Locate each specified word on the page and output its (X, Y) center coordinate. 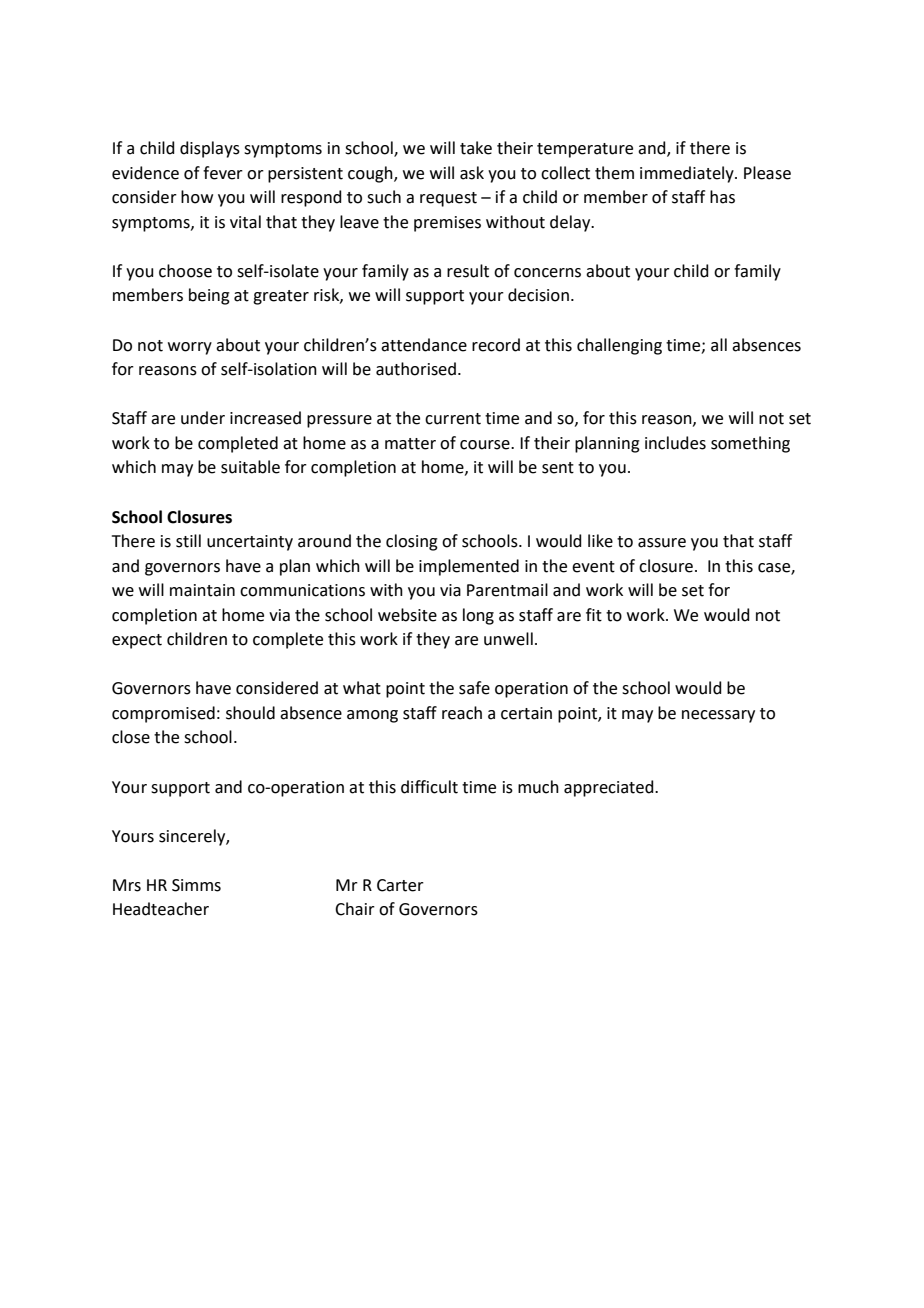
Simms (196, 885)
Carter (400, 885)
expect (137, 641)
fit (594, 615)
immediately (688, 174)
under (203, 418)
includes (675, 443)
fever (223, 173)
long (478, 616)
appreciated (610, 788)
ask (472, 173)
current (453, 419)
